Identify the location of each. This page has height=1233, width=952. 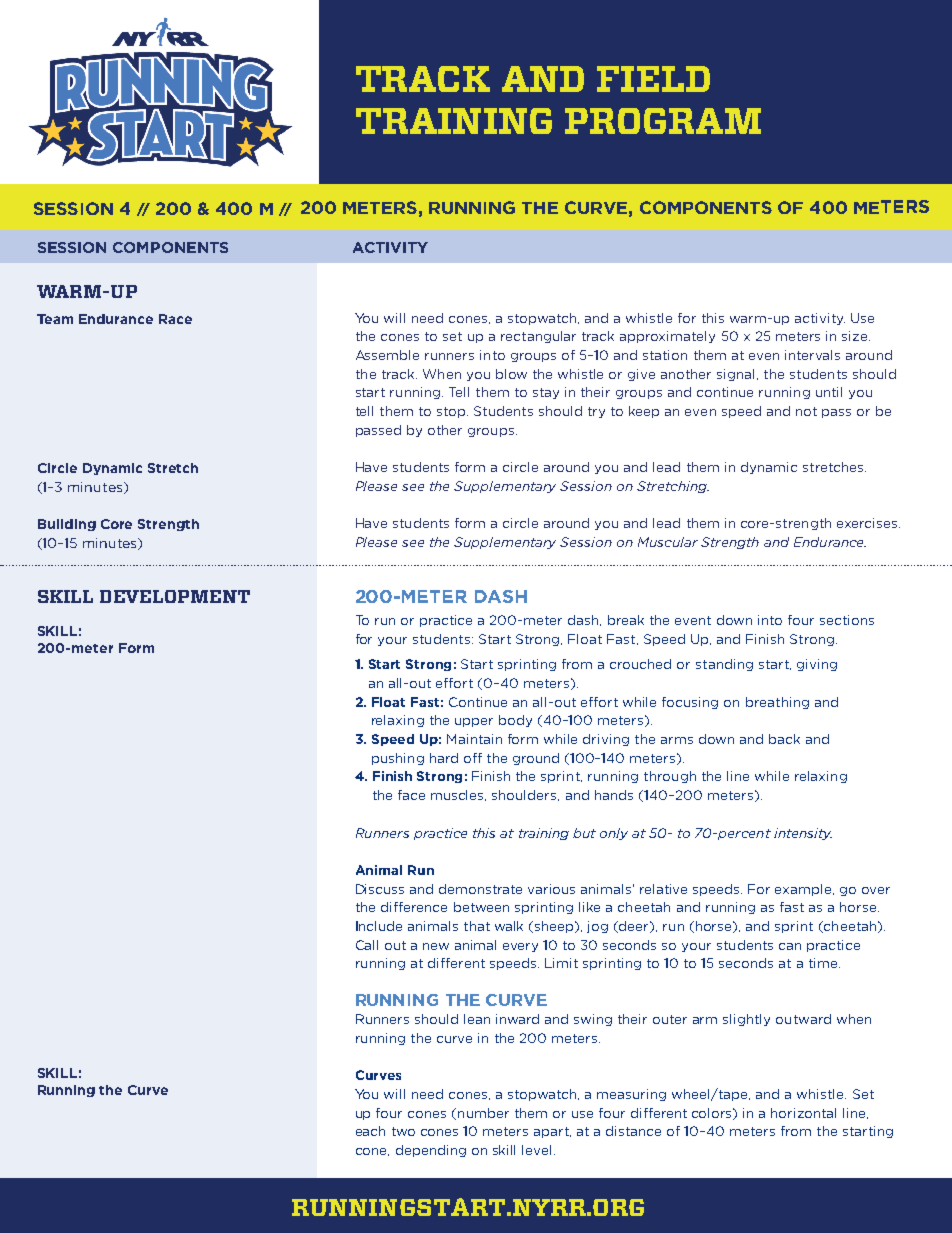
(370, 1131).
